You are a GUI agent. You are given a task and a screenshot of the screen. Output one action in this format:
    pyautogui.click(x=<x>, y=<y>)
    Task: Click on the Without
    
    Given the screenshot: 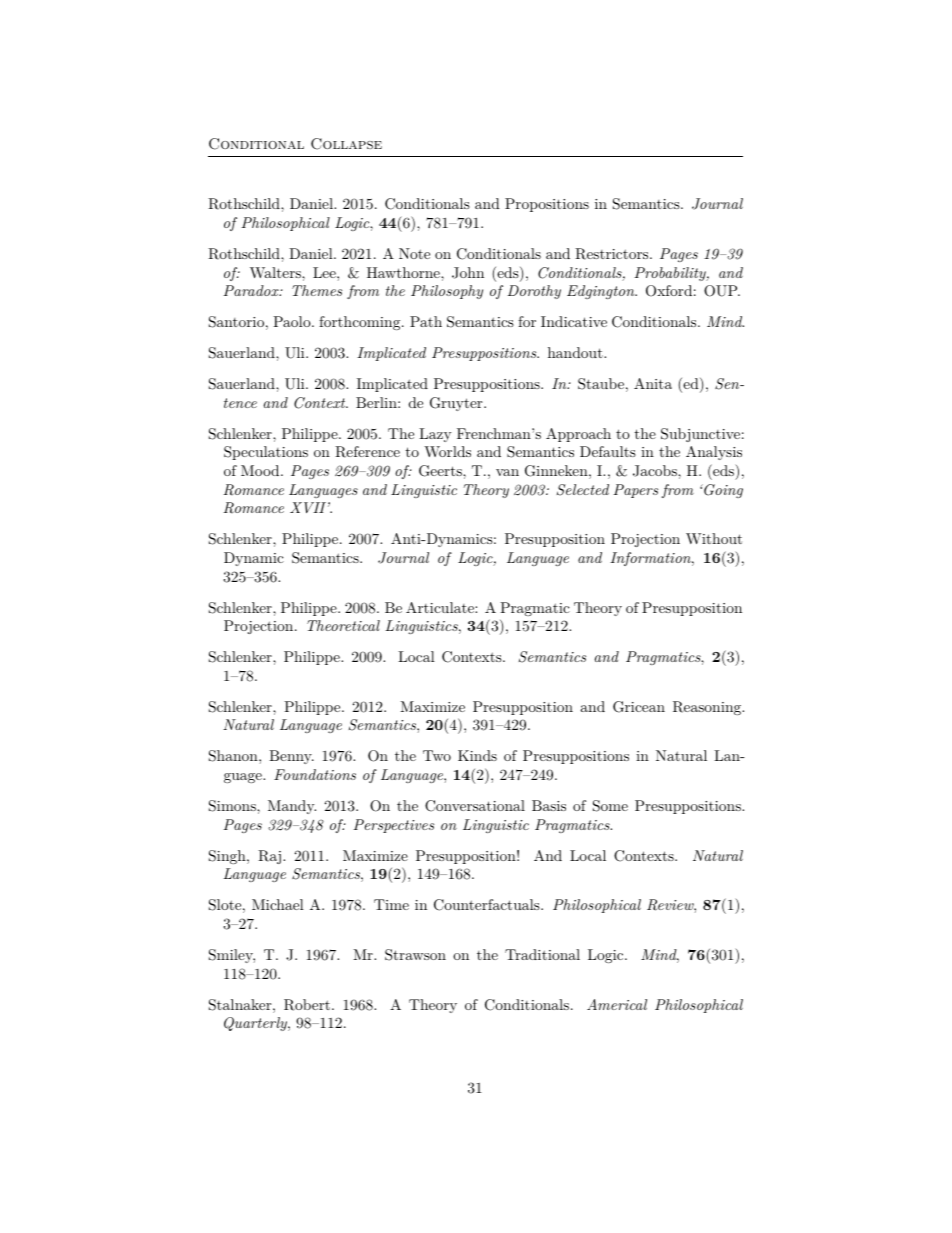 What is the action you would take?
    pyautogui.click(x=714, y=538)
